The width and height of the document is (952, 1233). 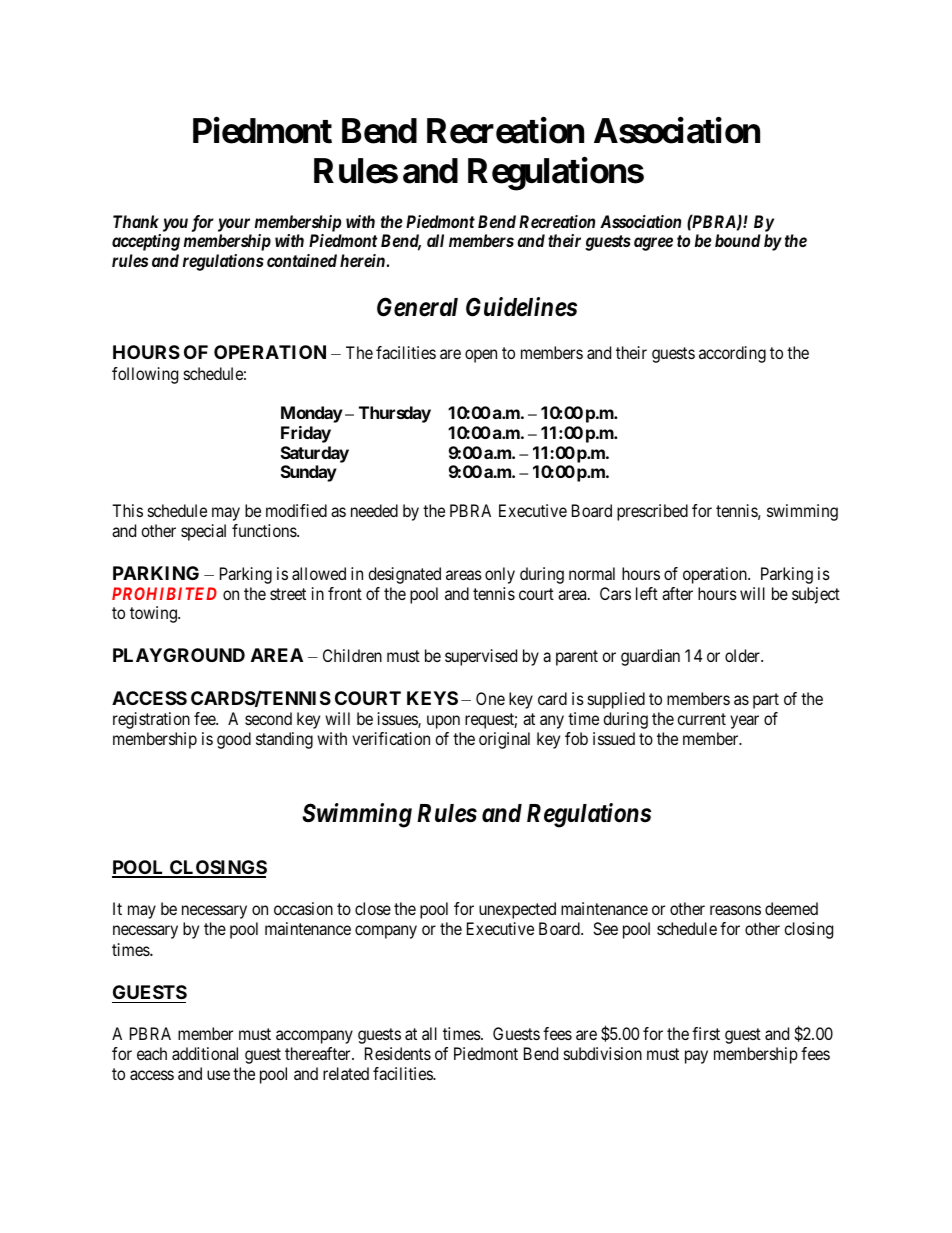 I want to click on bound, so click(x=738, y=240).
